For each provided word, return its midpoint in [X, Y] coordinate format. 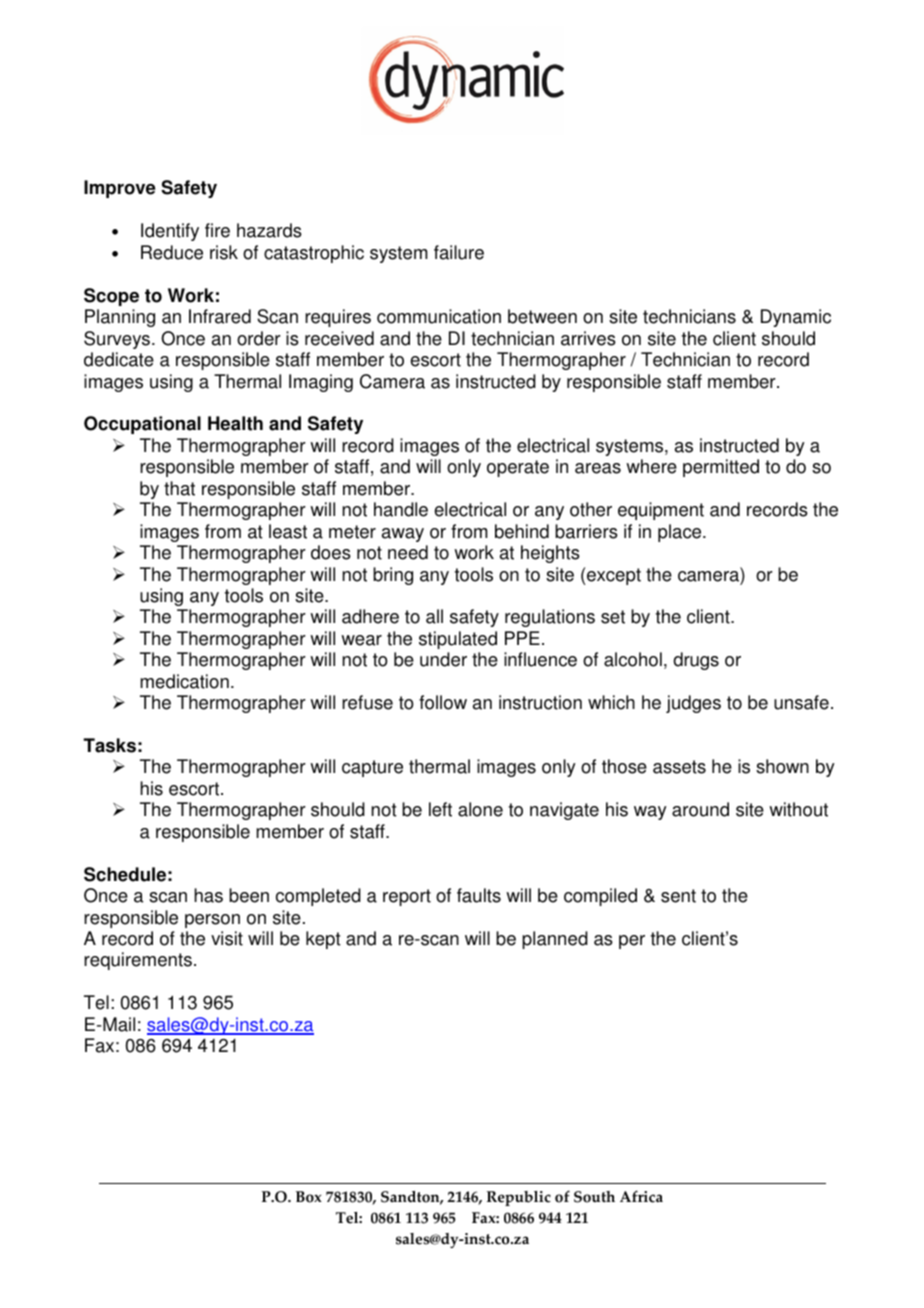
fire [217, 230]
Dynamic [796, 318]
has [208, 895]
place [681, 533]
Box [309, 1197]
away [403, 535]
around [700, 809]
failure [459, 252]
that [179, 488]
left [440, 809]
